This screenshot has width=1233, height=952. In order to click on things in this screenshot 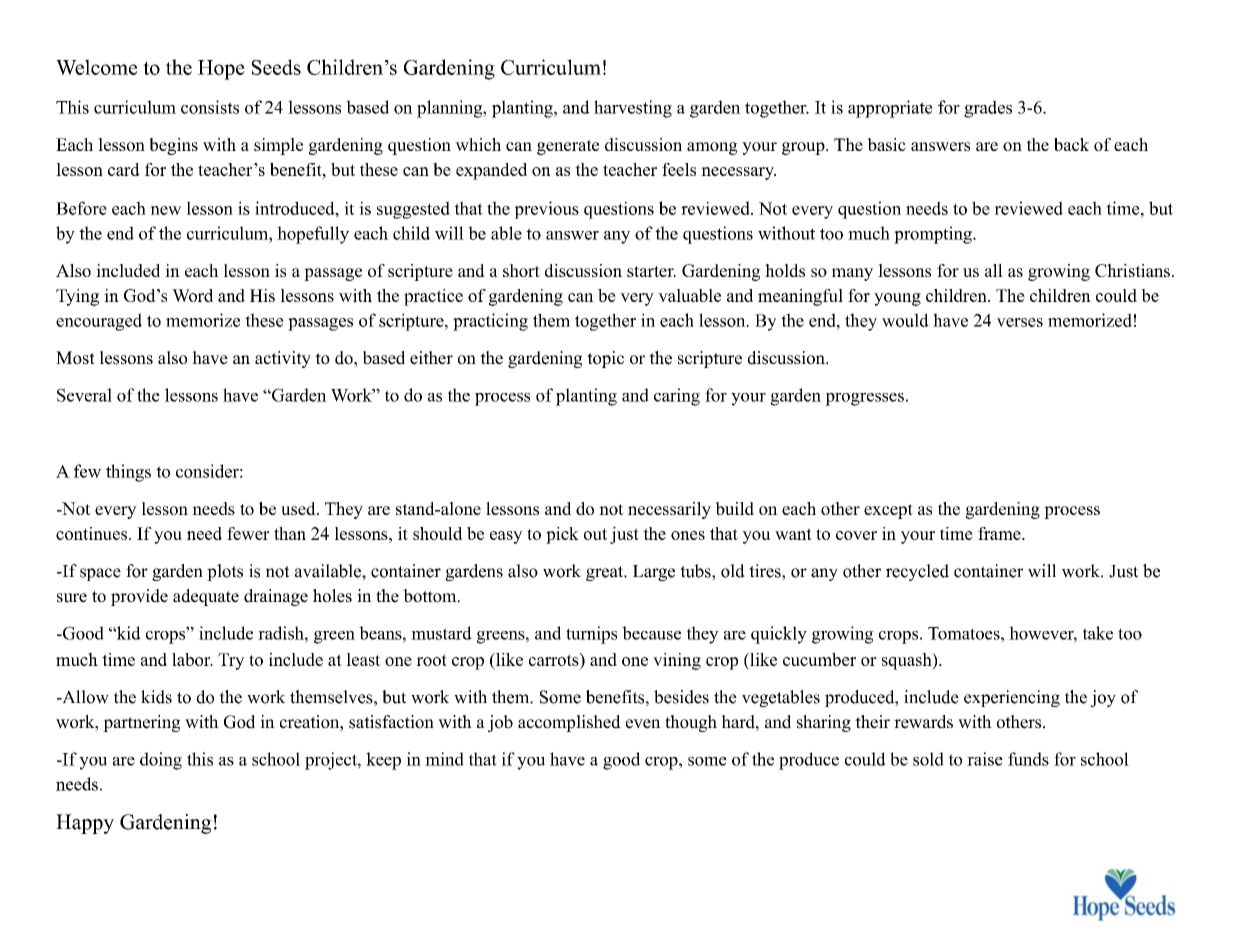, I will do `click(128, 473)`.
